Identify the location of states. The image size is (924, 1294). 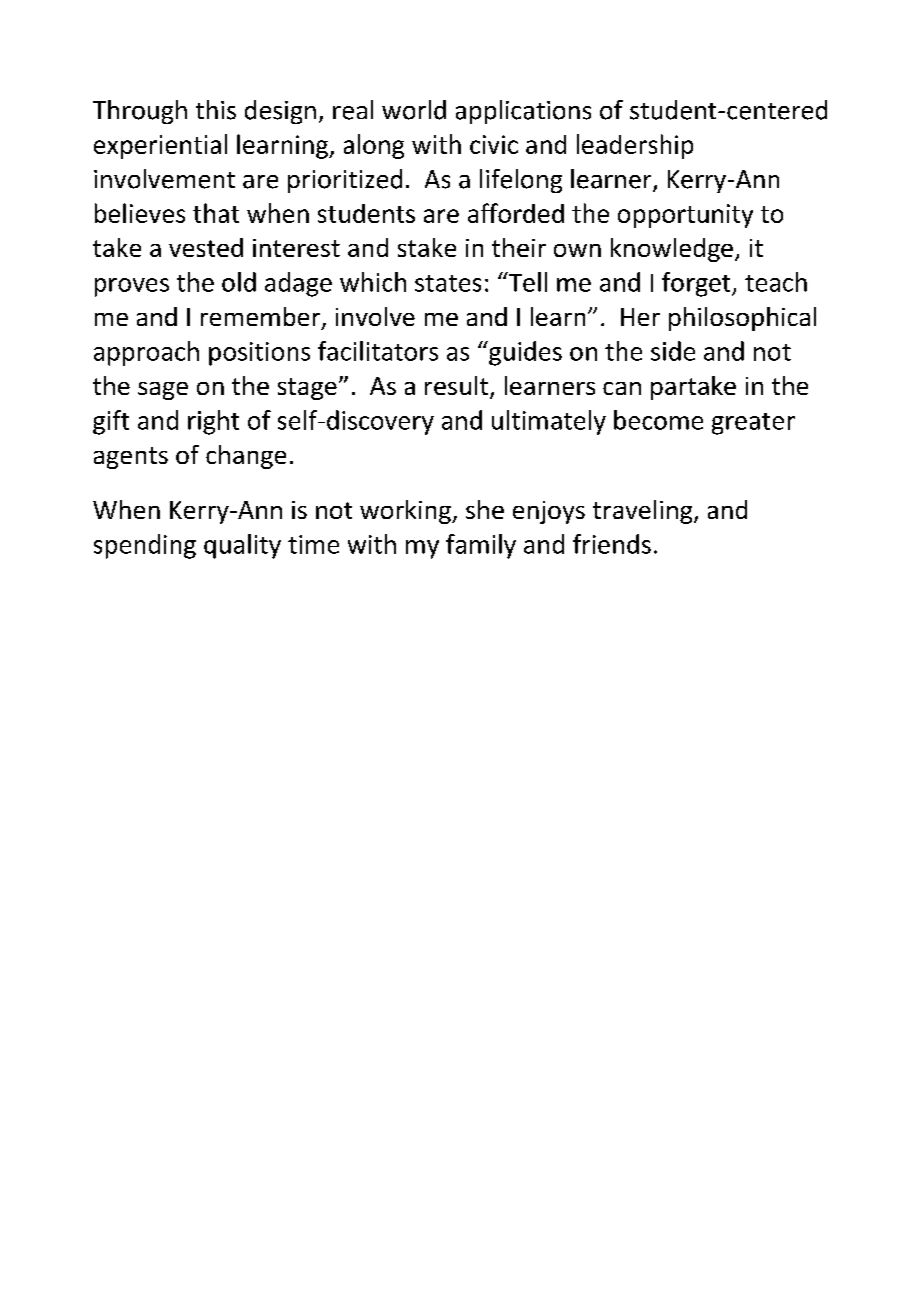
(448, 283).
